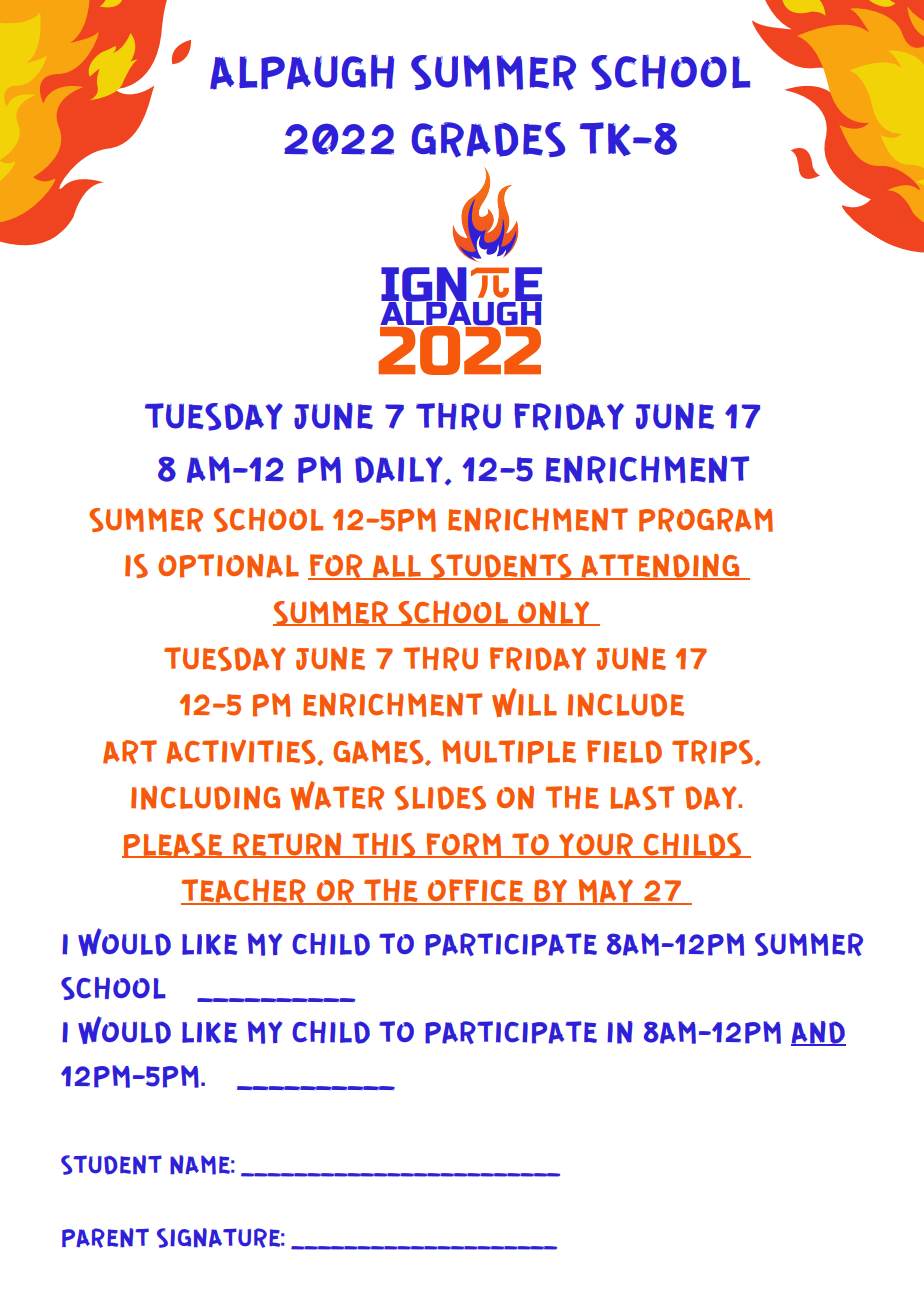 The width and height of the document is (924, 1294). Describe the element at coordinates (476, 892) in the document. I see `OFFICE` at that location.
